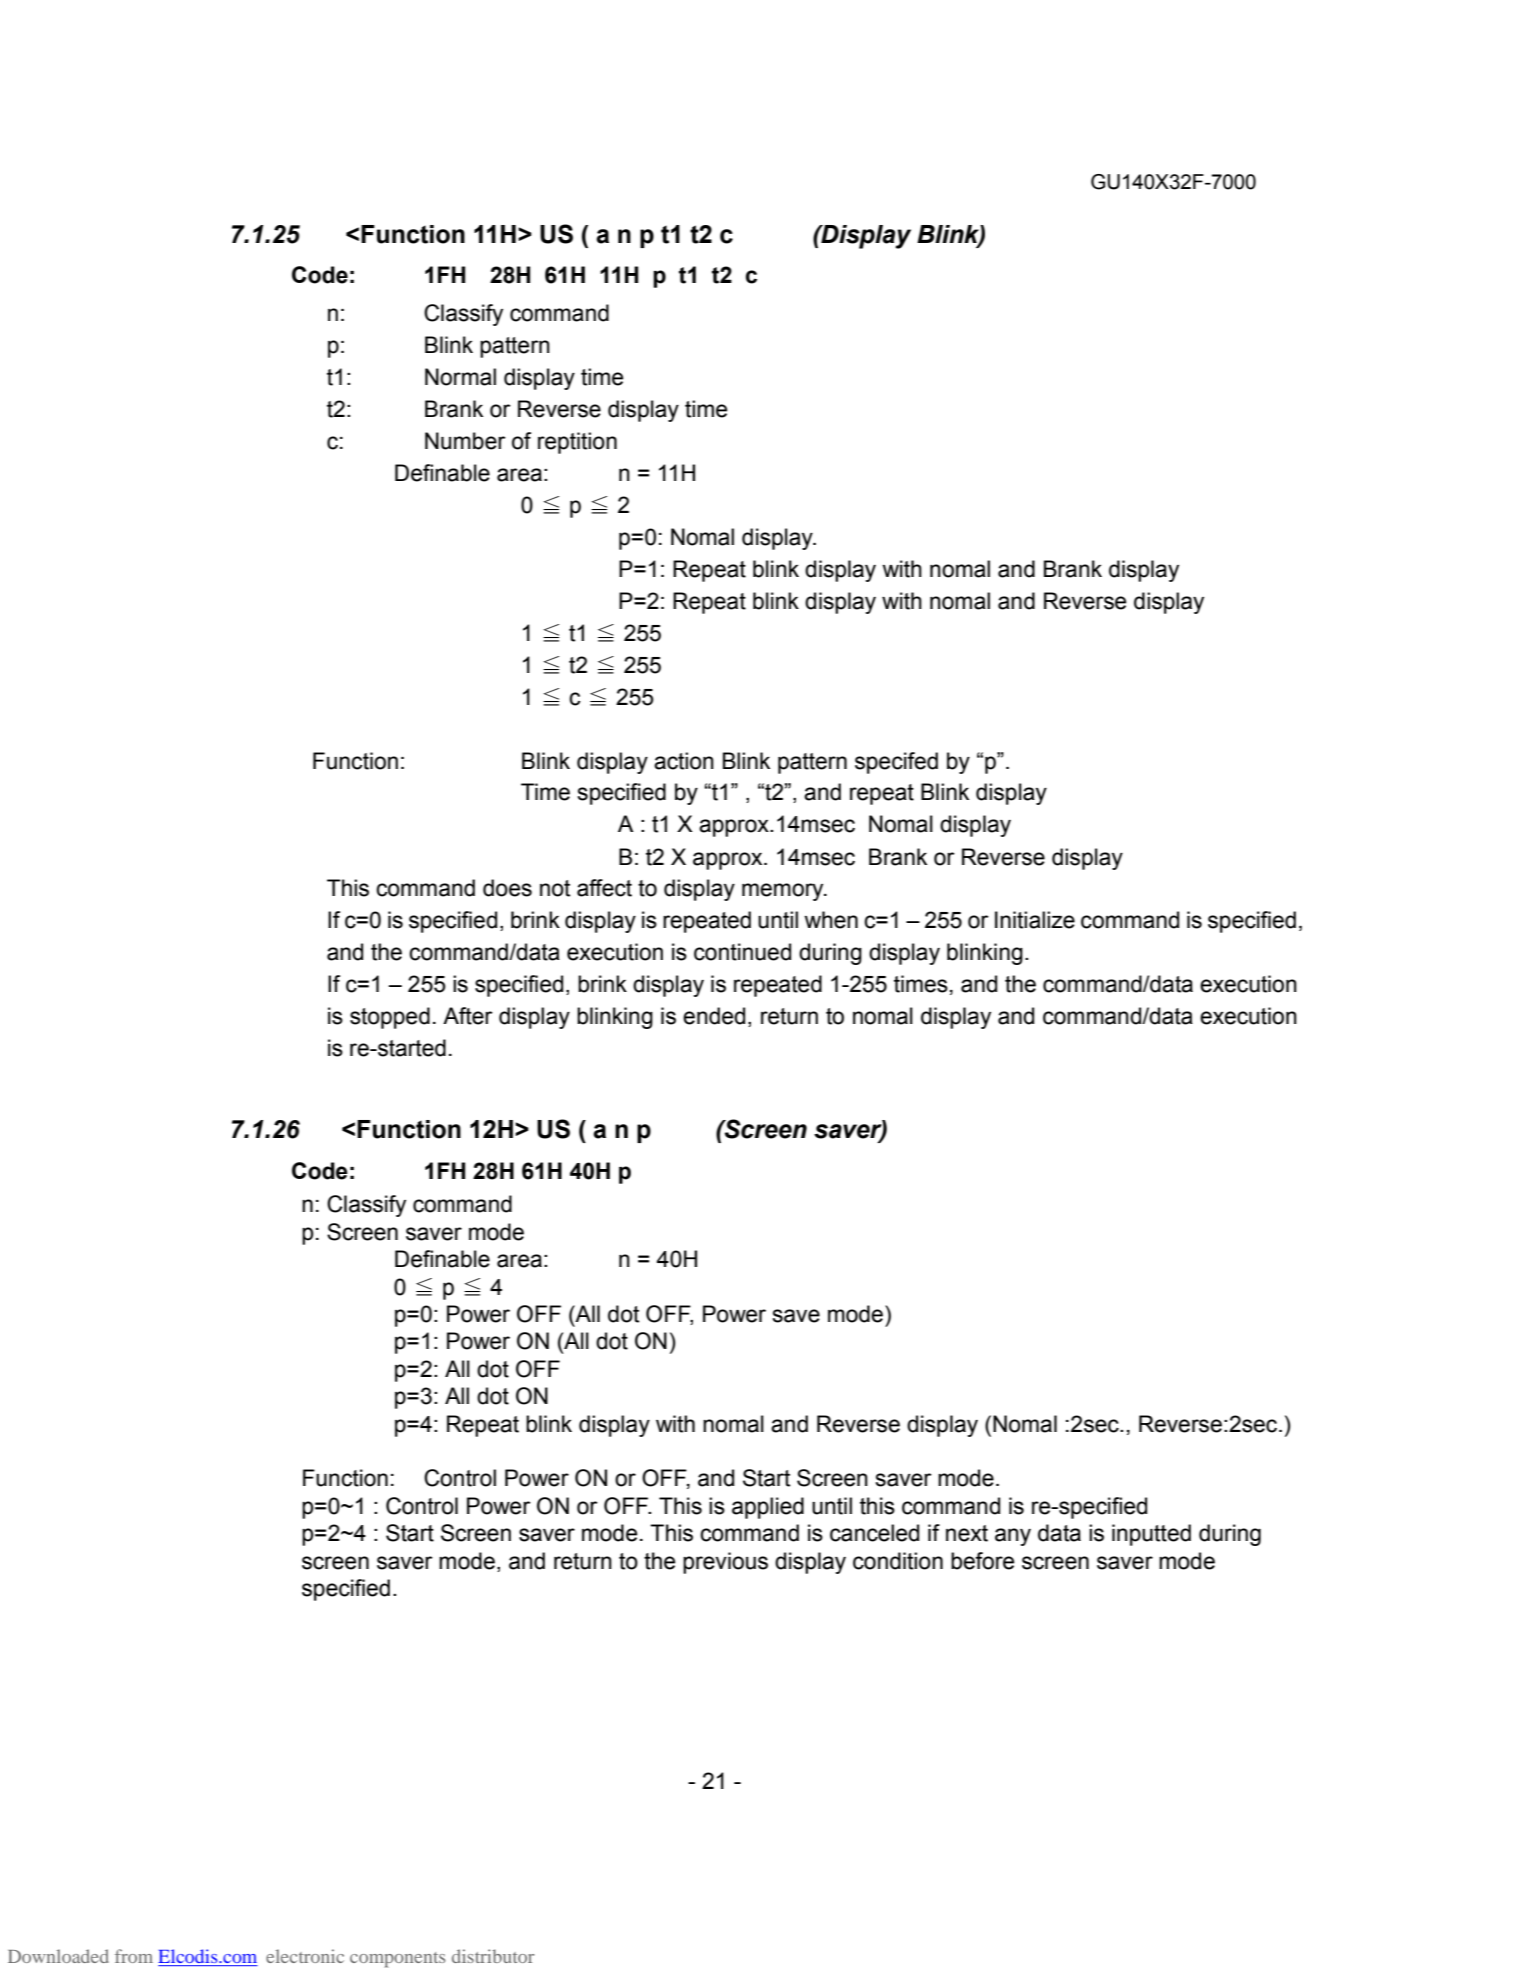 The image size is (1527, 1977). Describe the element at coordinates (460, 377) in the page. I see `Normal` at that location.
